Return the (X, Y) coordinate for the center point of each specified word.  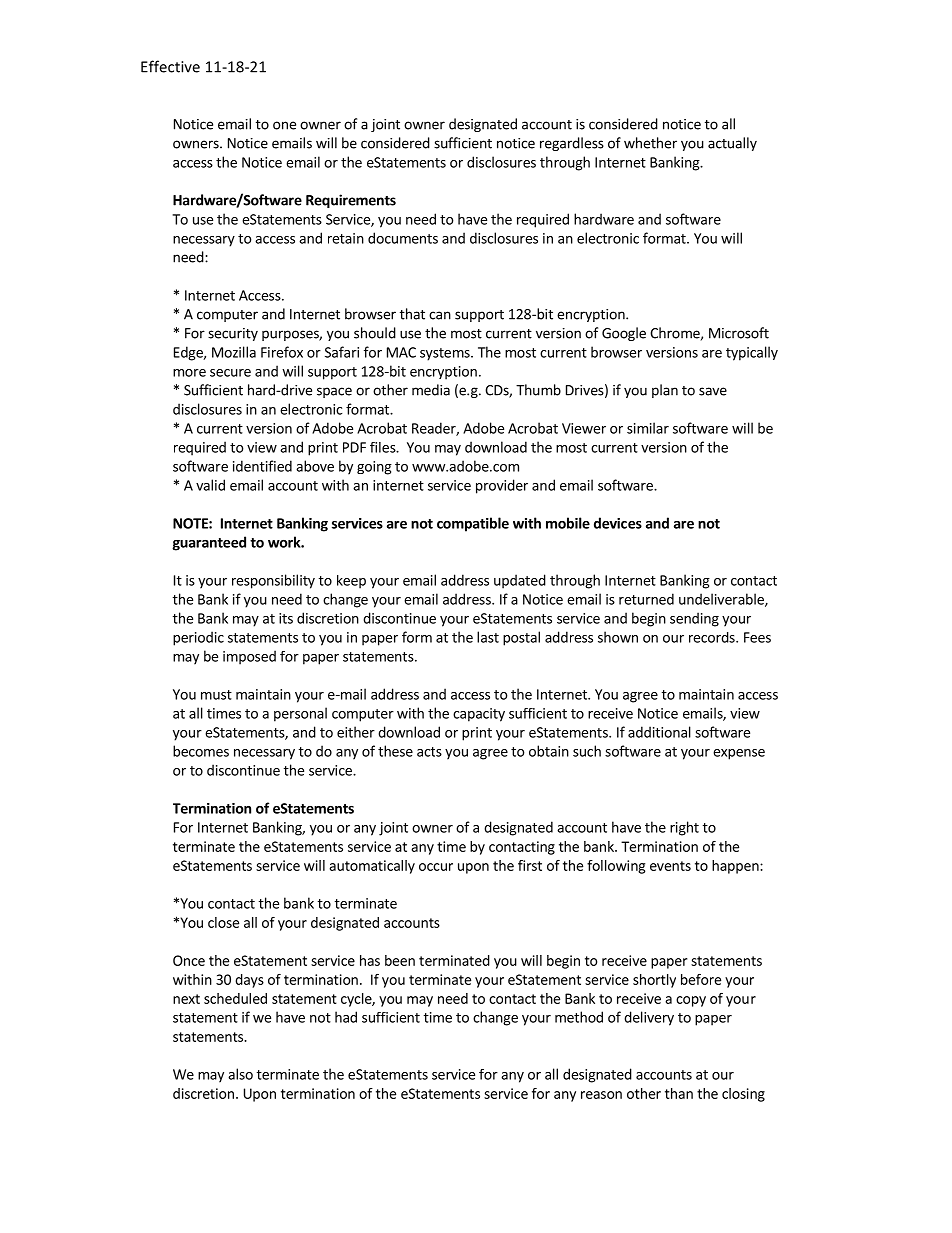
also (240, 1074)
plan (665, 391)
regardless (572, 144)
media (431, 390)
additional (659, 732)
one (284, 125)
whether (650, 143)
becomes (201, 751)
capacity (479, 715)
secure (230, 373)
